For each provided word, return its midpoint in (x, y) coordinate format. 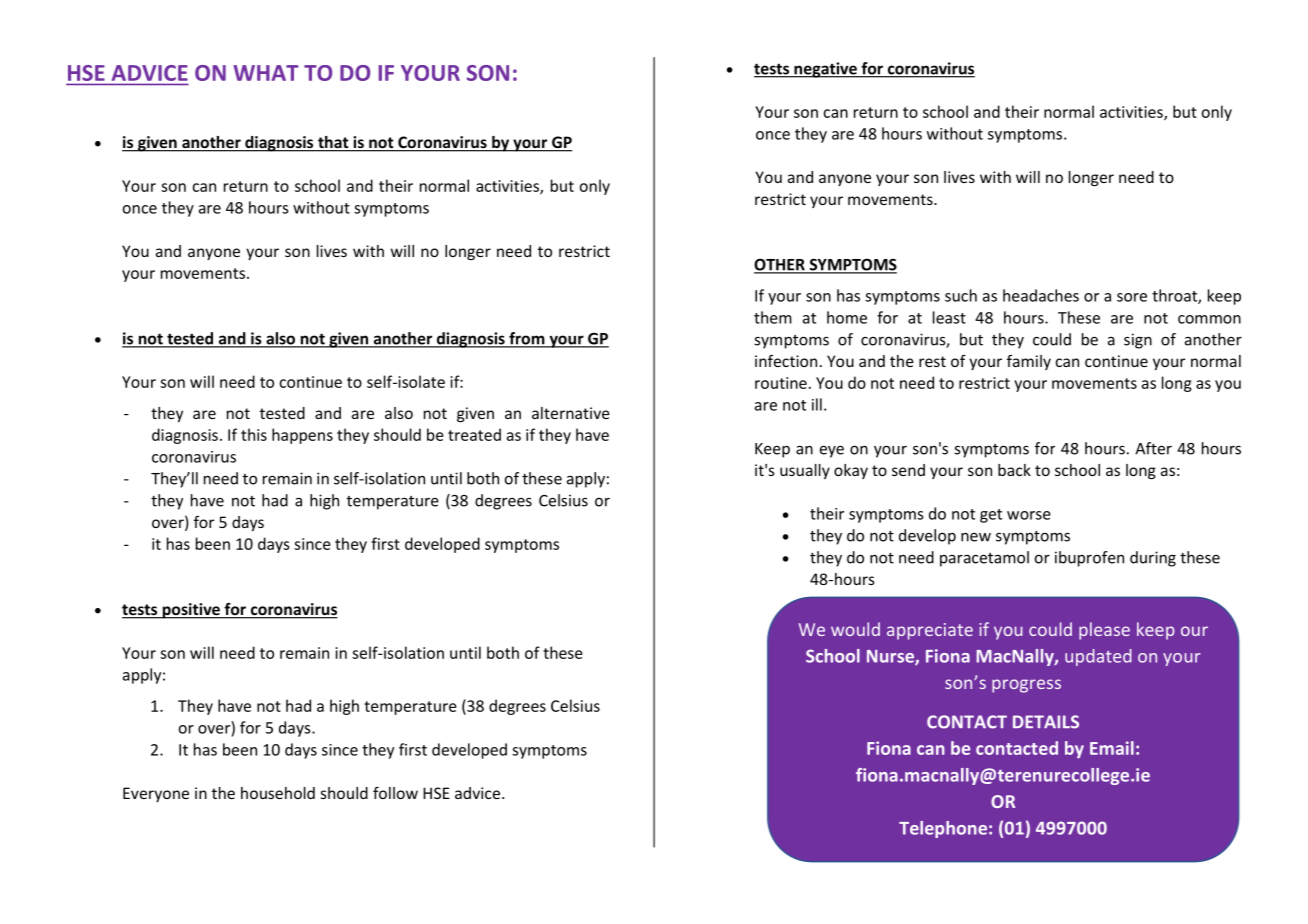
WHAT (266, 73)
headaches (1041, 295)
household (278, 793)
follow (395, 793)
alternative (571, 413)
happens (302, 436)
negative (825, 70)
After (1153, 448)
